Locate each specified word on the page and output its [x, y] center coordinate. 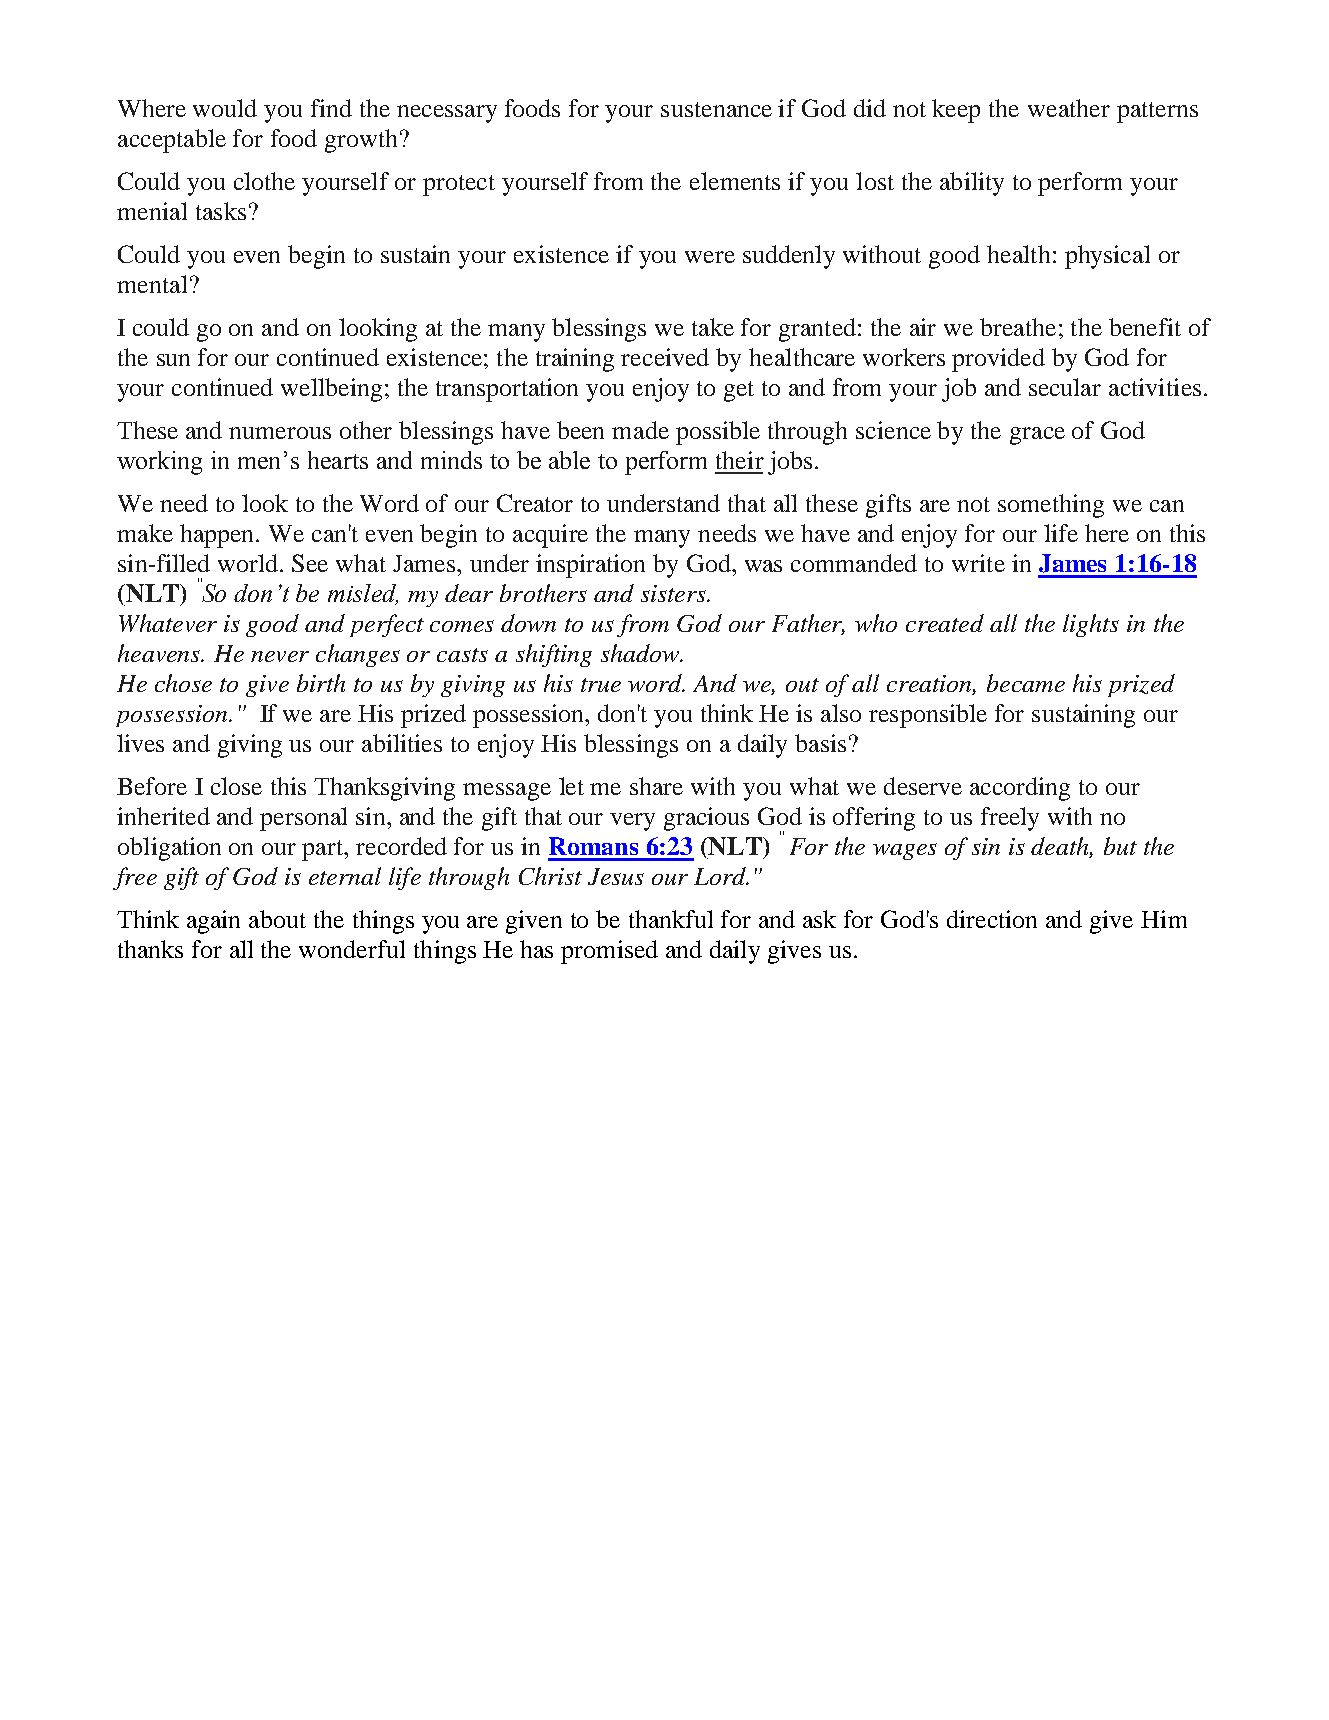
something [1051, 506]
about [277, 919]
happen [218, 536]
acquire [550, 536]
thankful [671, 919]
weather [1069, 108]
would [225, 108]
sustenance [716, 109]
